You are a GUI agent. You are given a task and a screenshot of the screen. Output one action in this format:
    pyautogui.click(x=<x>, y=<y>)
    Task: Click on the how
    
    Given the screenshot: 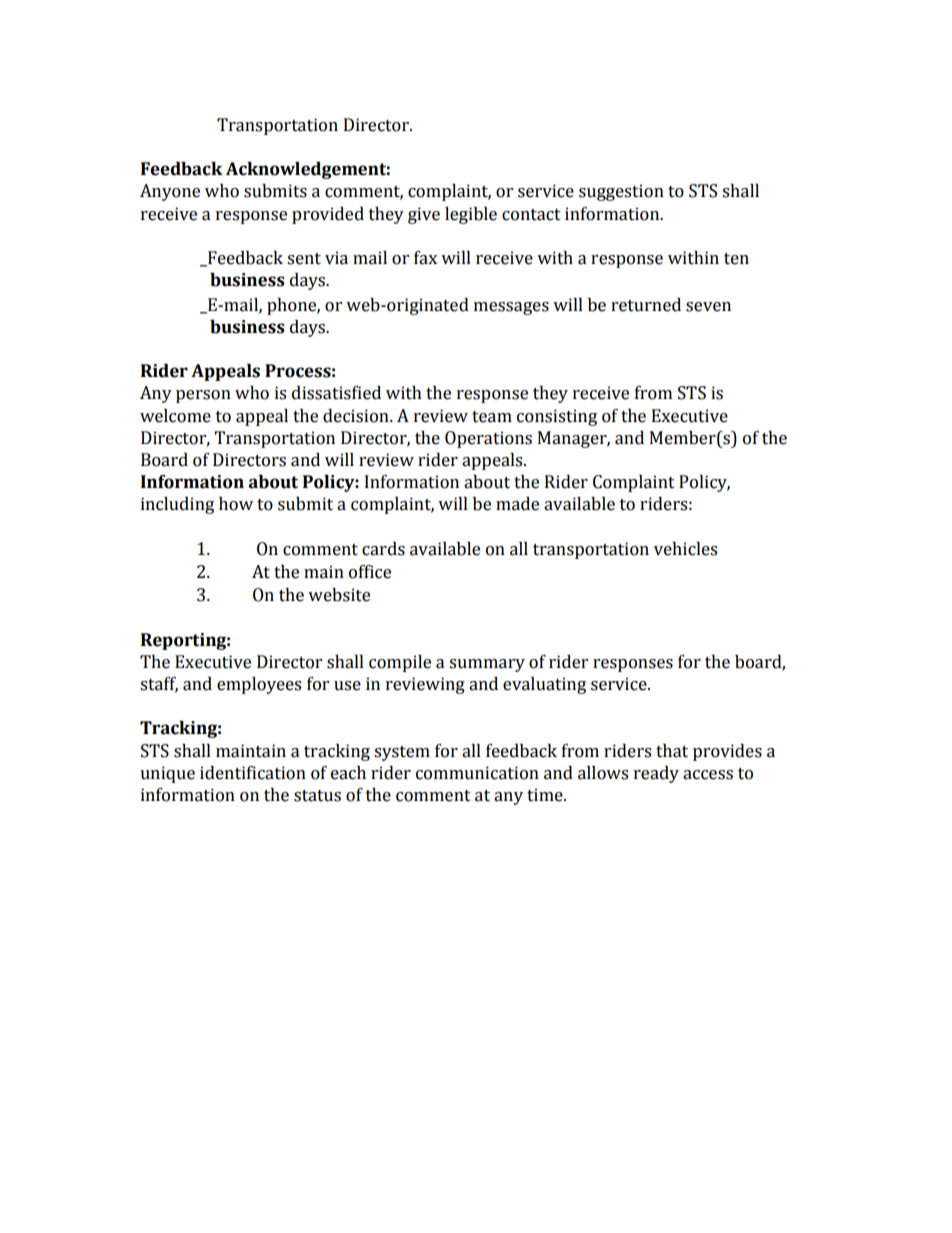 What is the action you would take?
    pyautogui.click(x=236, y=504)
